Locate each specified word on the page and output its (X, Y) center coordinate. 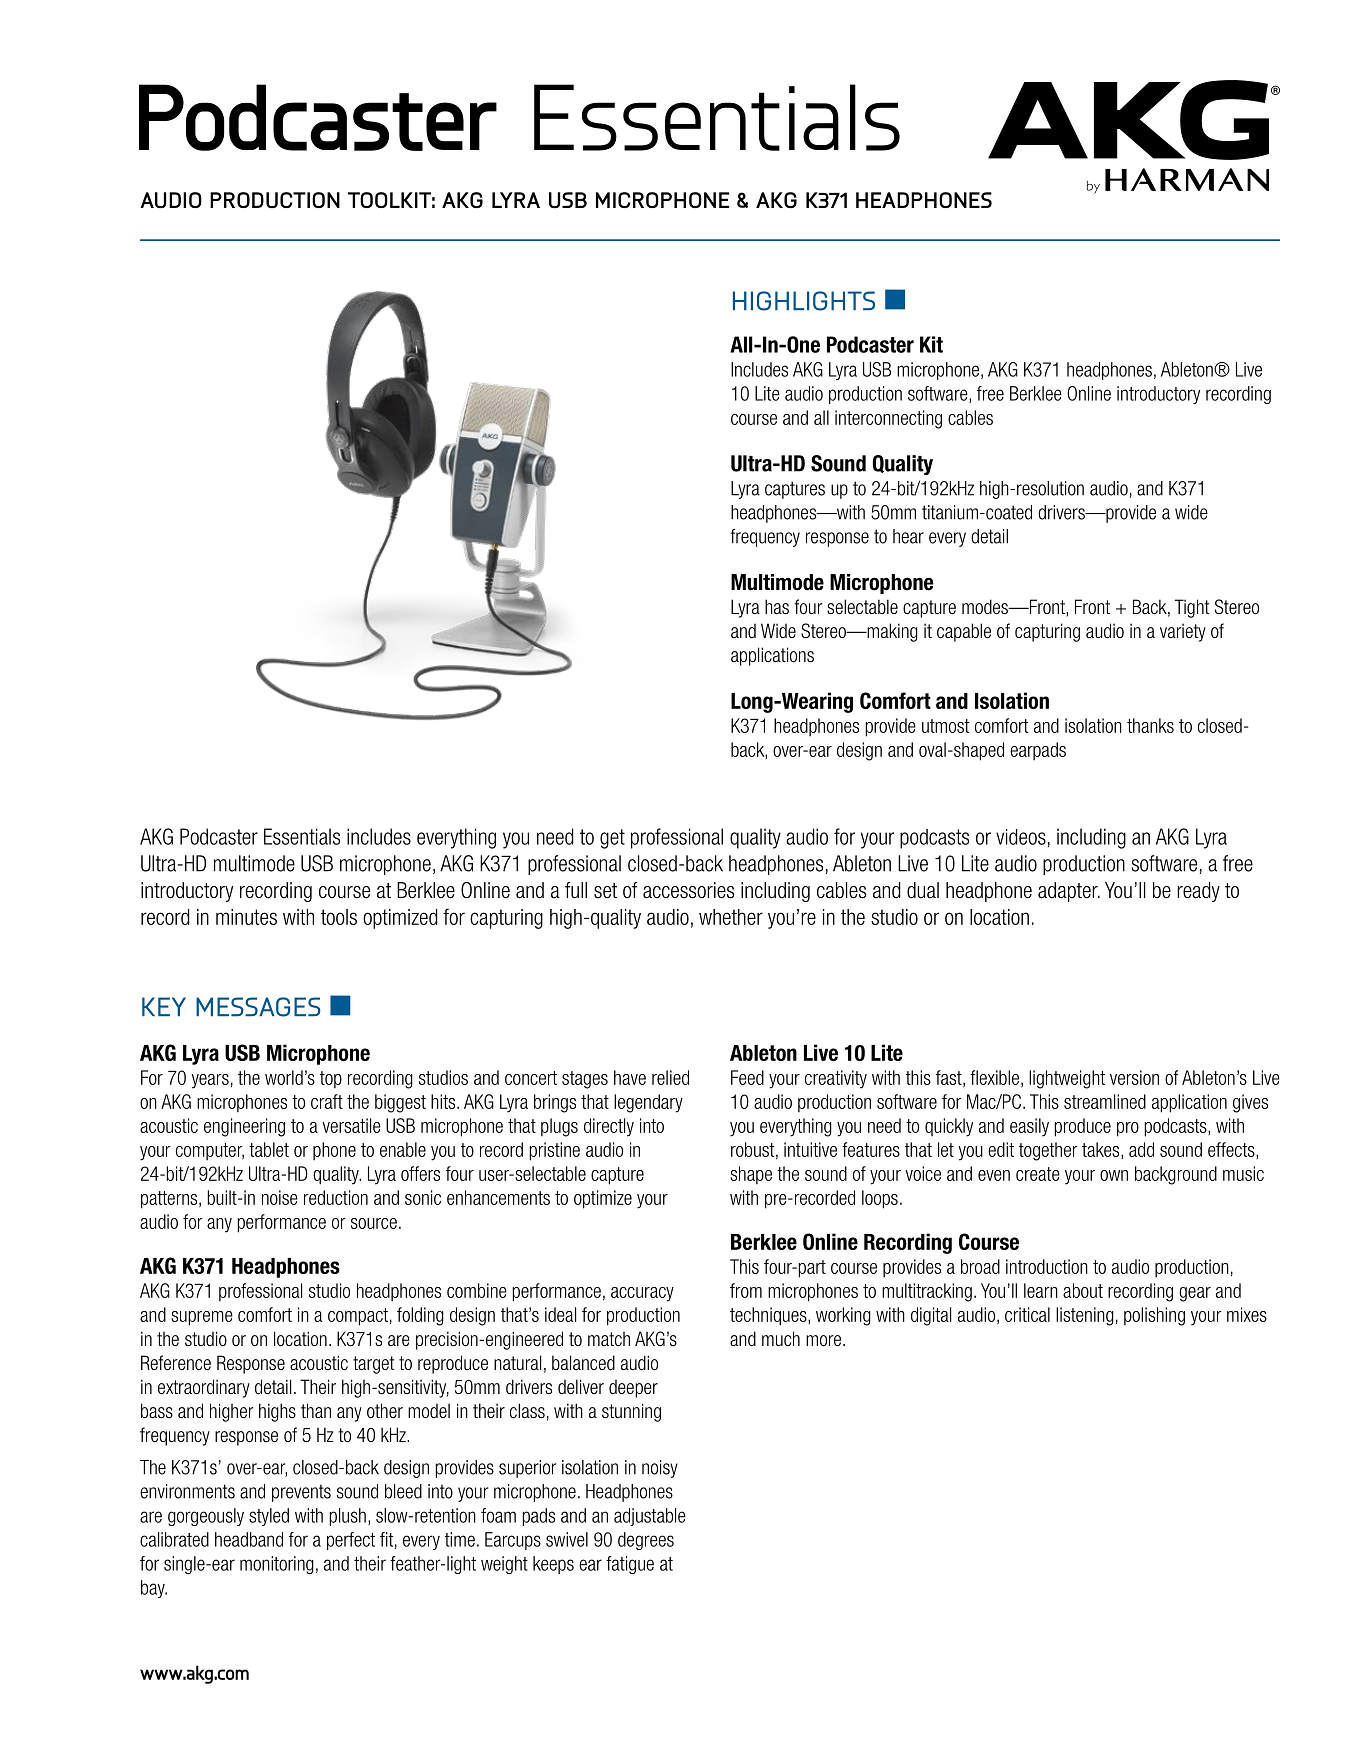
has (777, 607)
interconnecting (888, 419)
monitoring (277, 1565)
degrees (646, 1541)
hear (908, 536)
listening (1085, 1316)
